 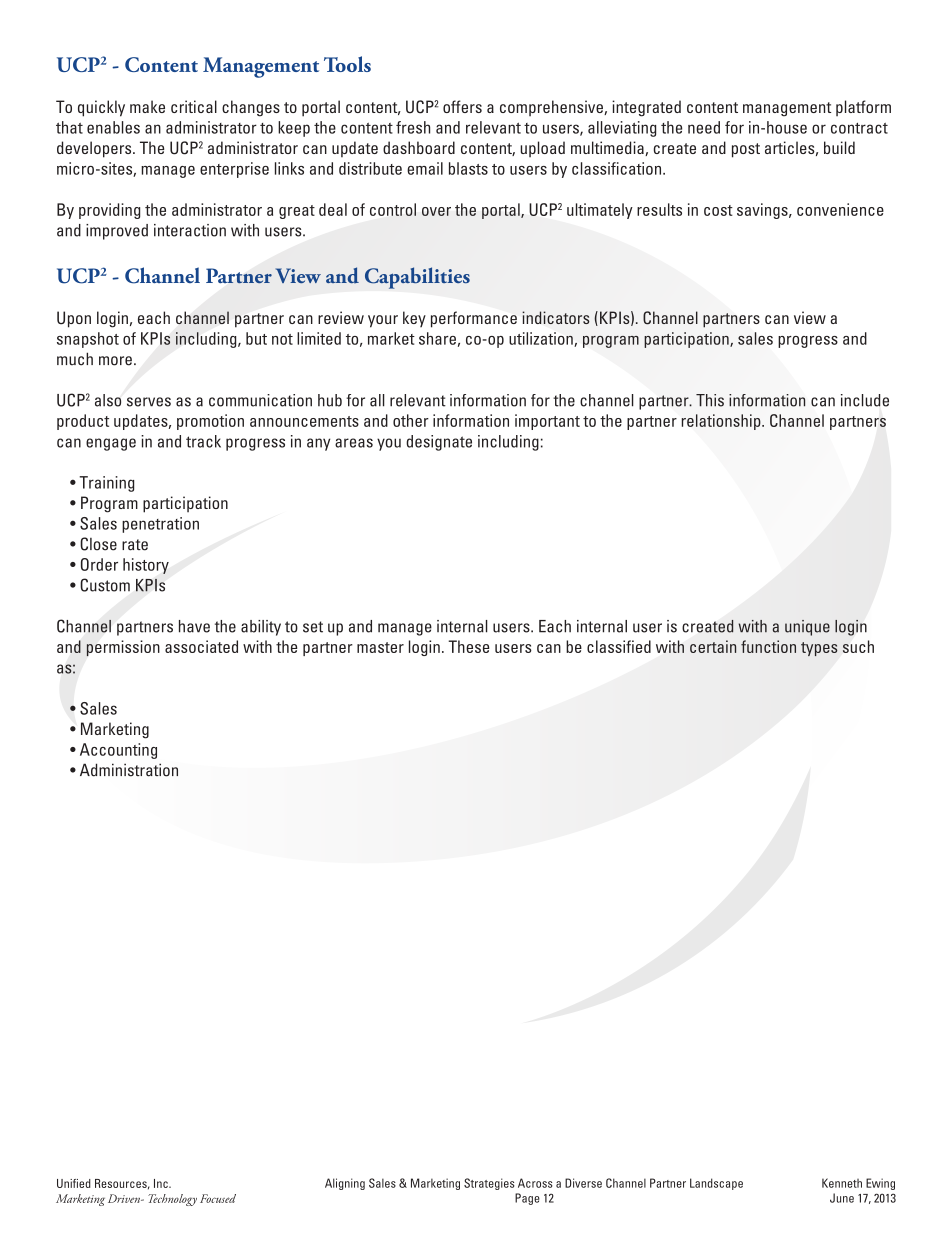 I want to click on make, so click(x=147, y=106).
